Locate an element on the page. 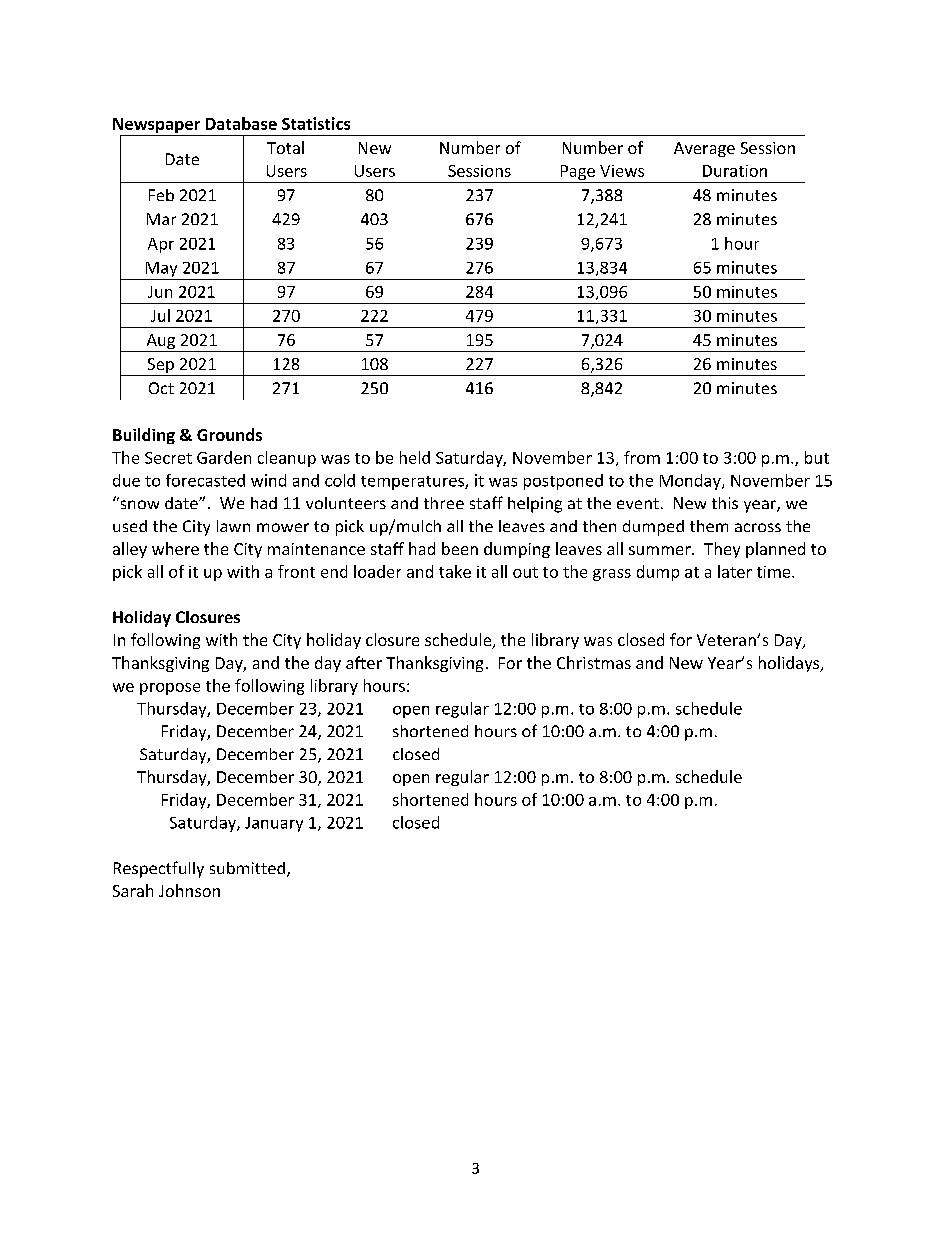 The image size is (952, 1233). Page is located at coordinates (577, 174).
